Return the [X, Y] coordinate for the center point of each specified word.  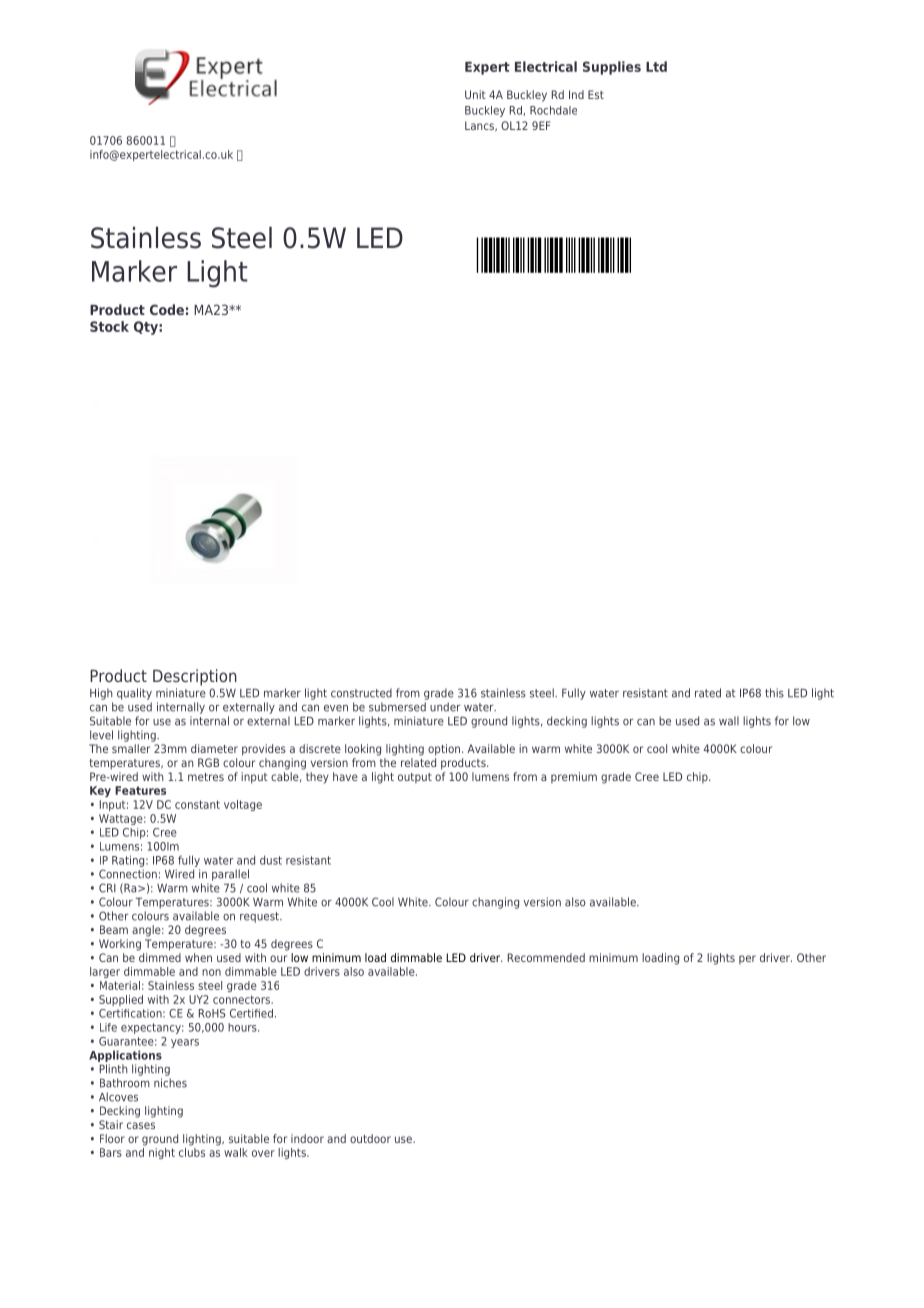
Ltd [656, 66]
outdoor [370, 1138]
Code [167, 309]
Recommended [546, 957]
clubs [192, 1151]
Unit [475, 94]
